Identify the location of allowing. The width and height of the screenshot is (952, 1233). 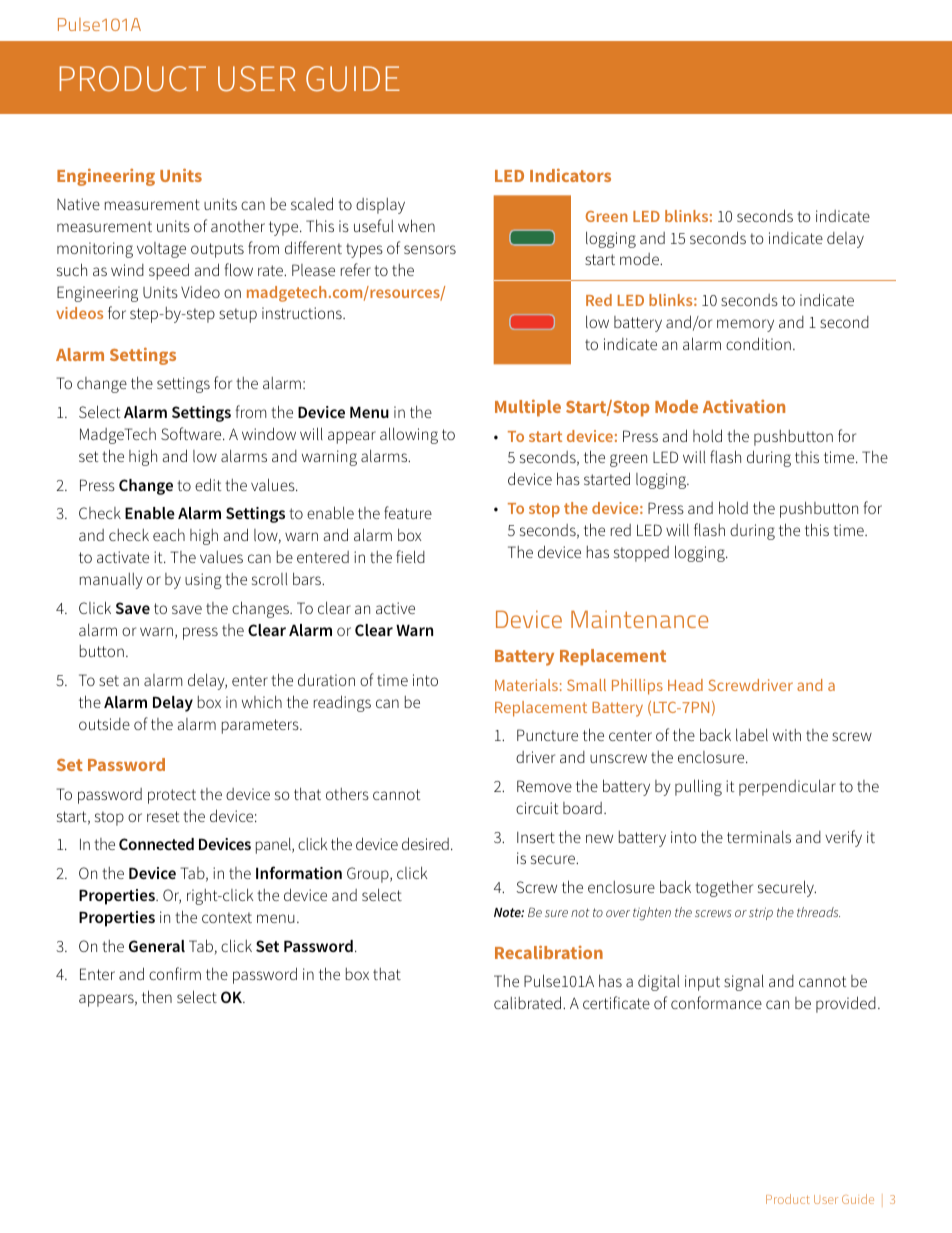
(409, 435).
